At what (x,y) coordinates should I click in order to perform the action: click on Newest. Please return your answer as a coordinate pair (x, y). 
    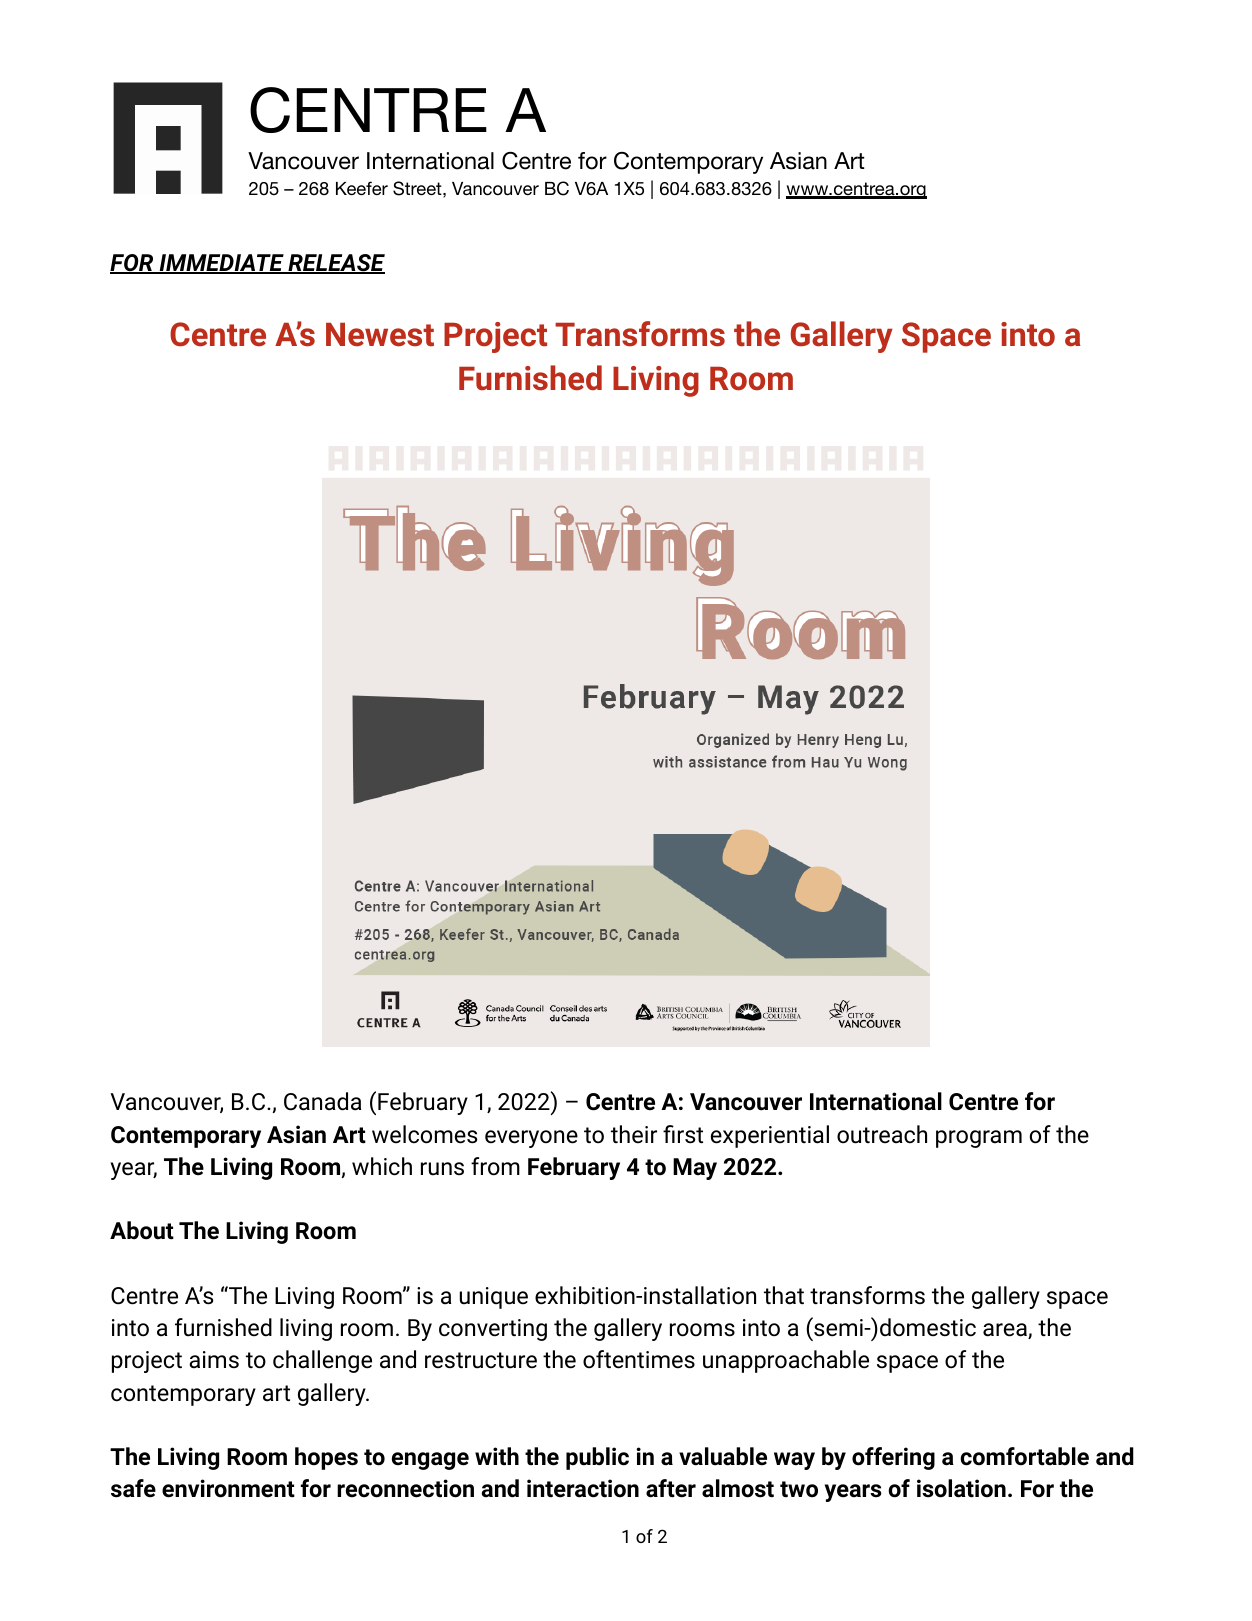
    Looking at the image, I should click on (380, 335).
